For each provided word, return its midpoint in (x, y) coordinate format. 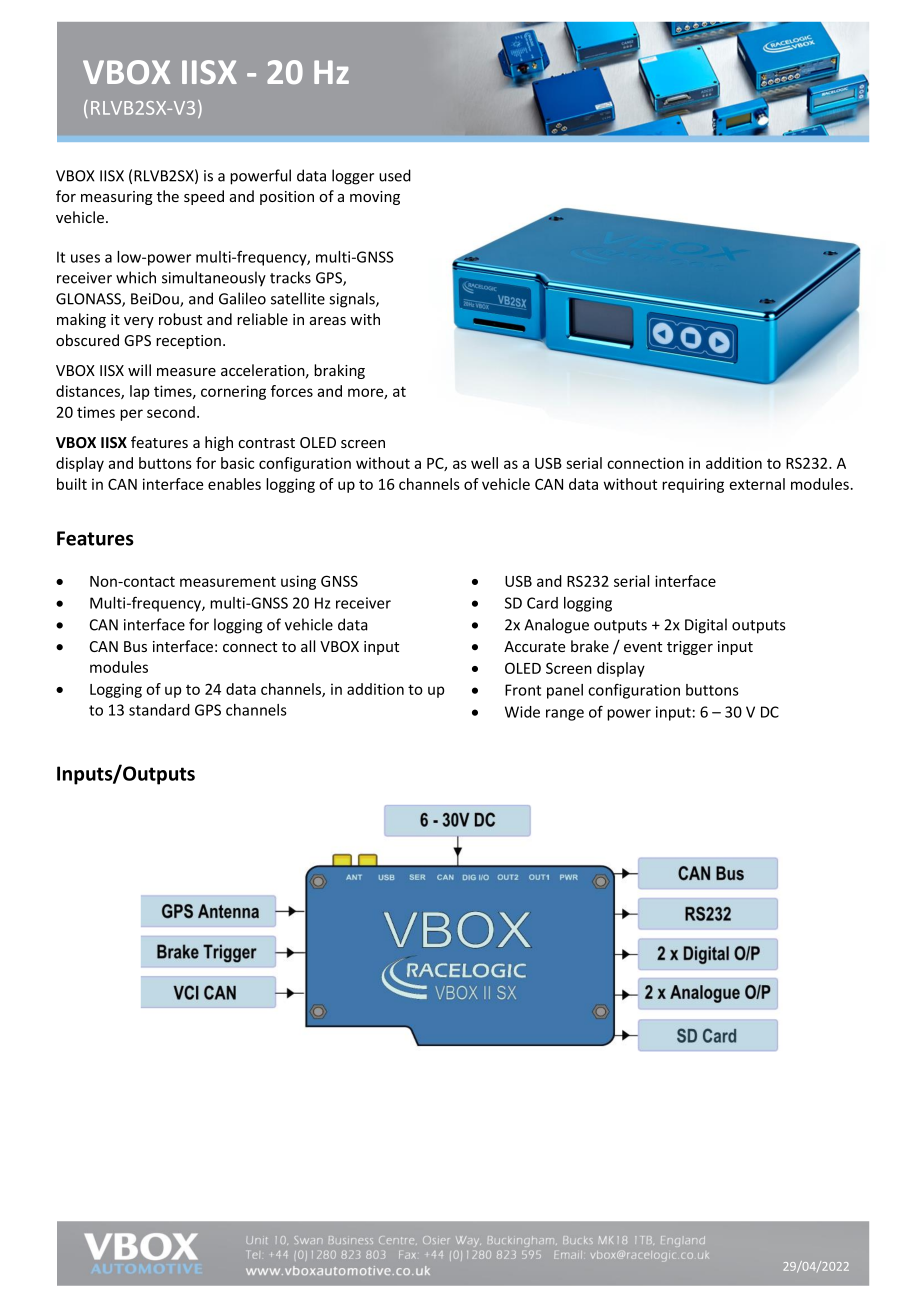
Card (542, 603)
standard (159, 710)
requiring (693, 485)
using (298, 582)
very (139, 322)
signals (353, 300)
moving (375, 198)
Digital (706, 626)
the (168, 196)
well (484, 463)
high (219, 443)
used (395, 175)
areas (328, 321)
